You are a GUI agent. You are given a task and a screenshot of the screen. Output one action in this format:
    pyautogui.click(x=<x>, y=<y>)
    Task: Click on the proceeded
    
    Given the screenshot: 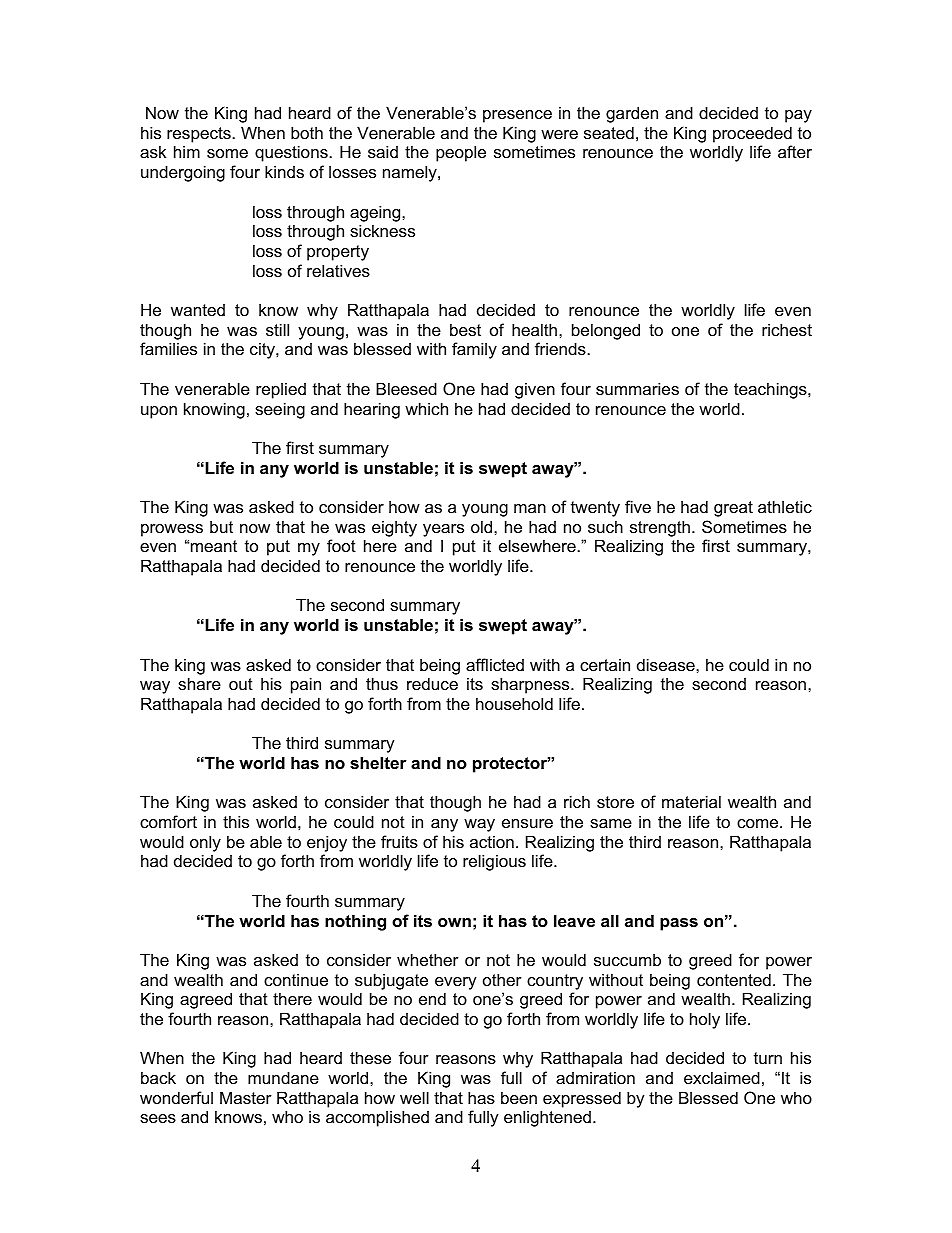 What is the action you would take?
    pyautogui.click(x=752, y=134)
